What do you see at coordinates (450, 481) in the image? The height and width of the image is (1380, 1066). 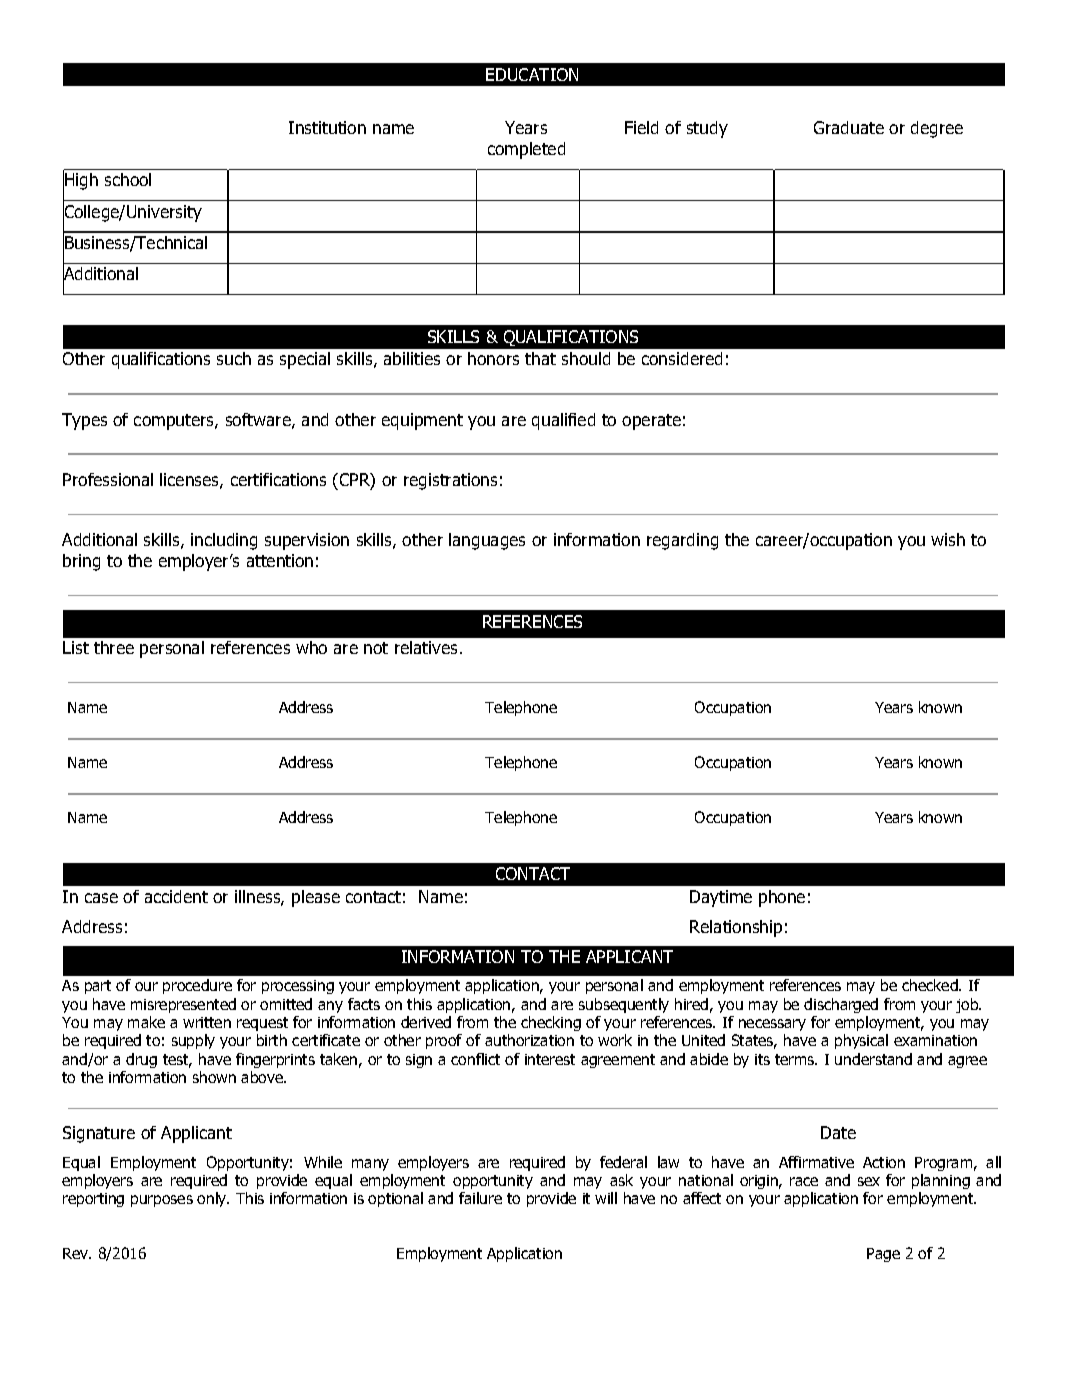 I see `registrations` at bounding box center [450, 481].
